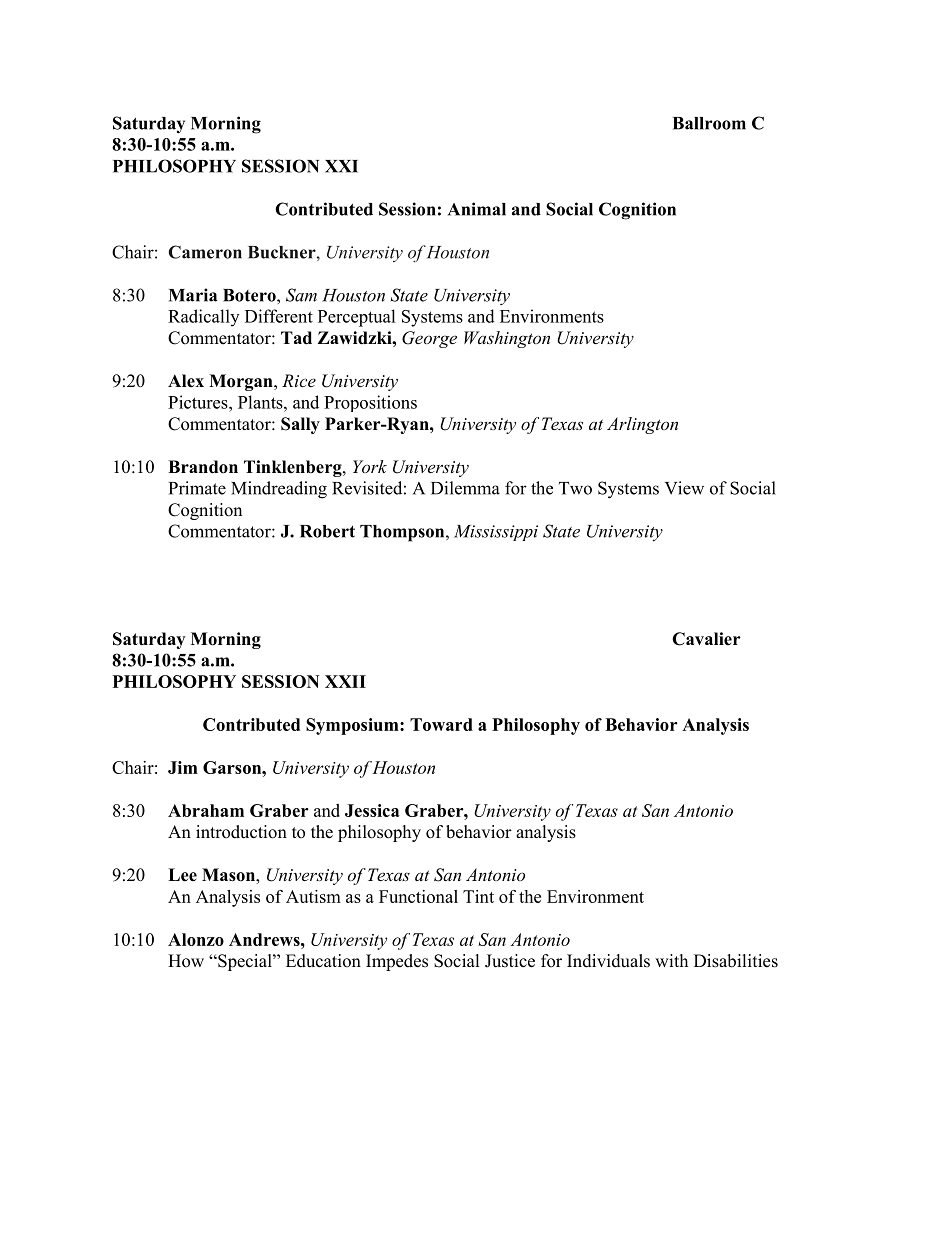  I want to click on View, so click(684, 488).
